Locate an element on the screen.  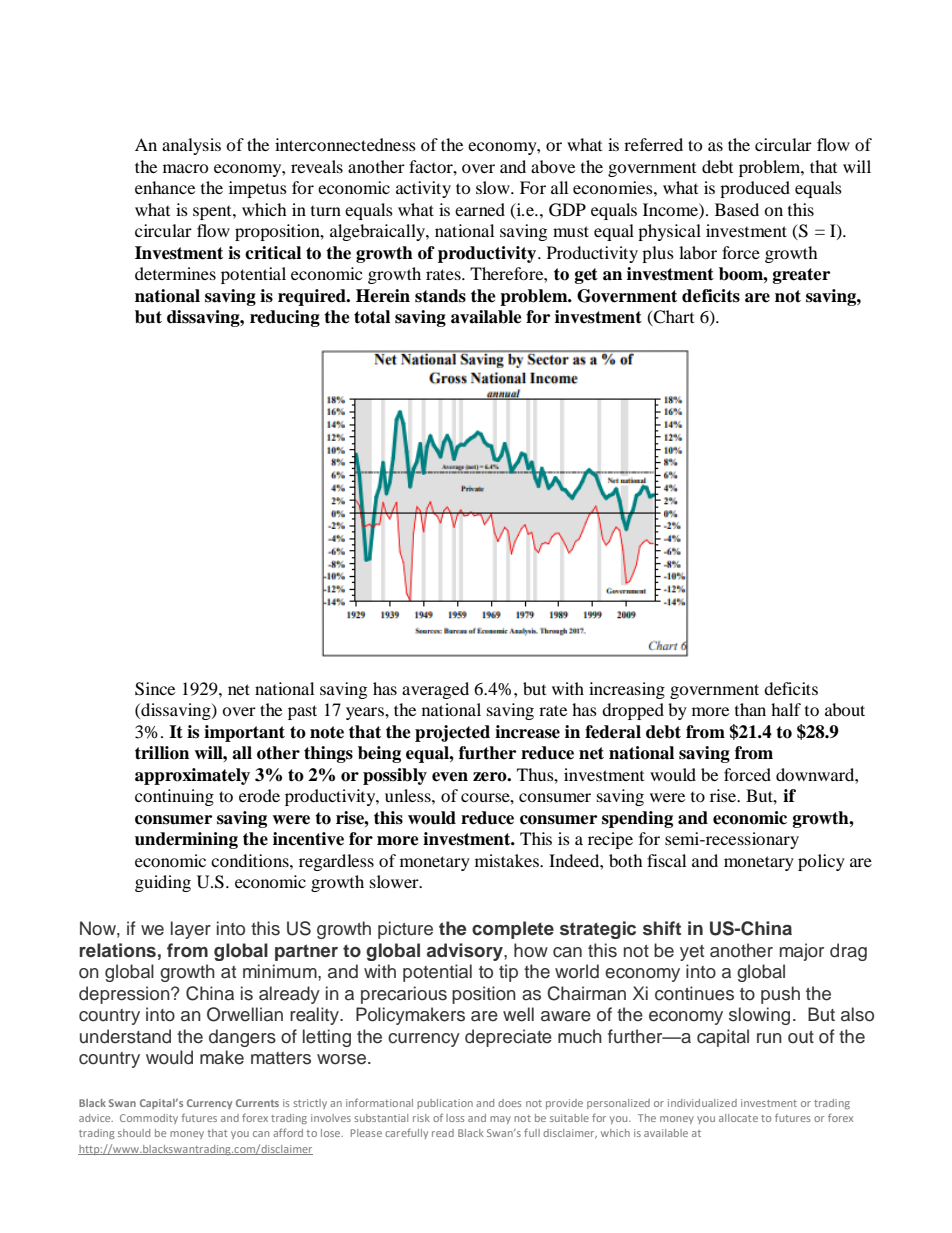
averaged is located at coordinates (435, 690).
